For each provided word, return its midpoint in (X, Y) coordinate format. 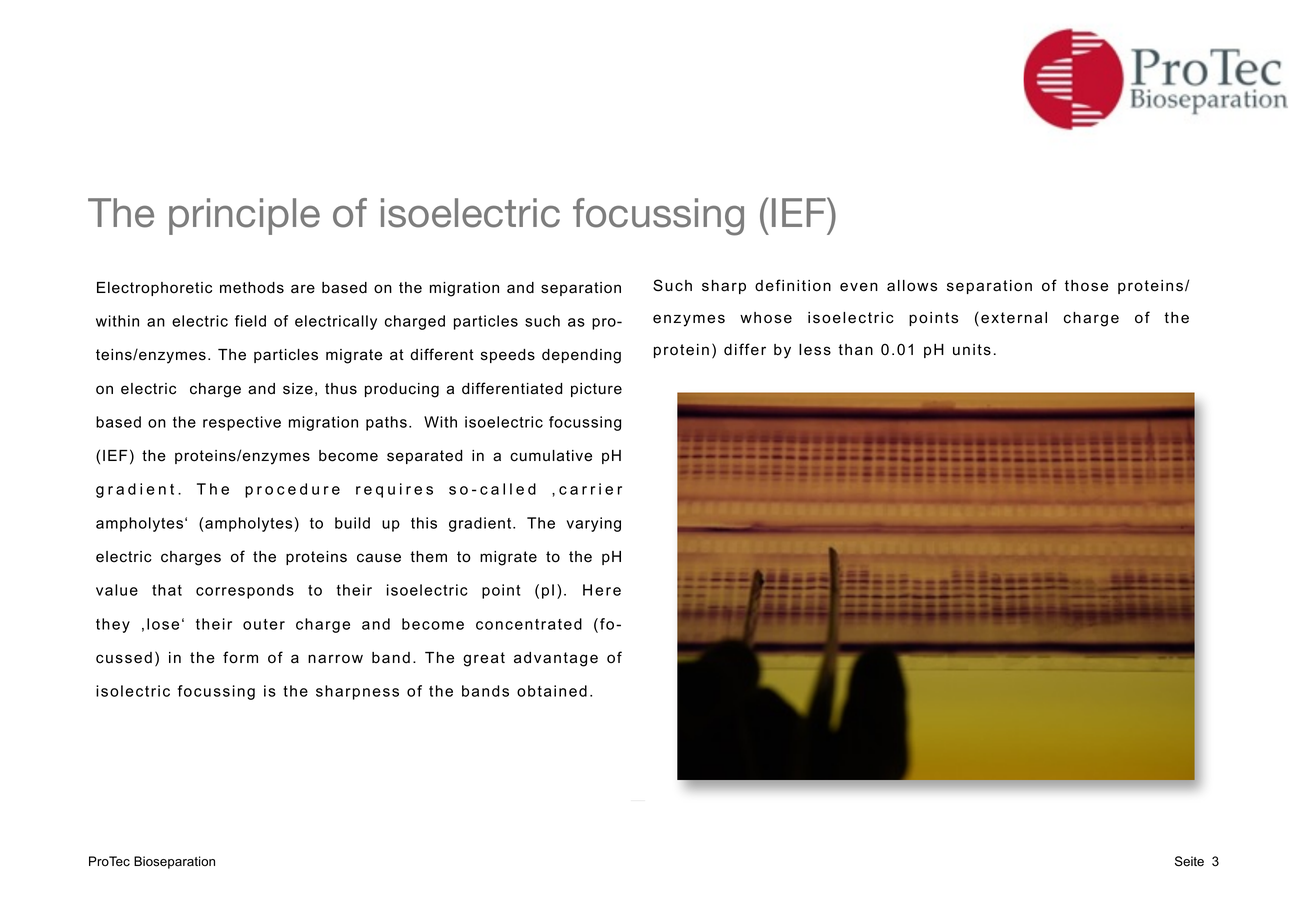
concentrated (529, 624)
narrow (335, 659)
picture (596, 390)
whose (766, 318)
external (1014, 318)
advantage (556, 659)
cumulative (551, 456)
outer (264, 624)
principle (244, 216)
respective (242, 423)
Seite (1189, 861)
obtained (552, 691)
